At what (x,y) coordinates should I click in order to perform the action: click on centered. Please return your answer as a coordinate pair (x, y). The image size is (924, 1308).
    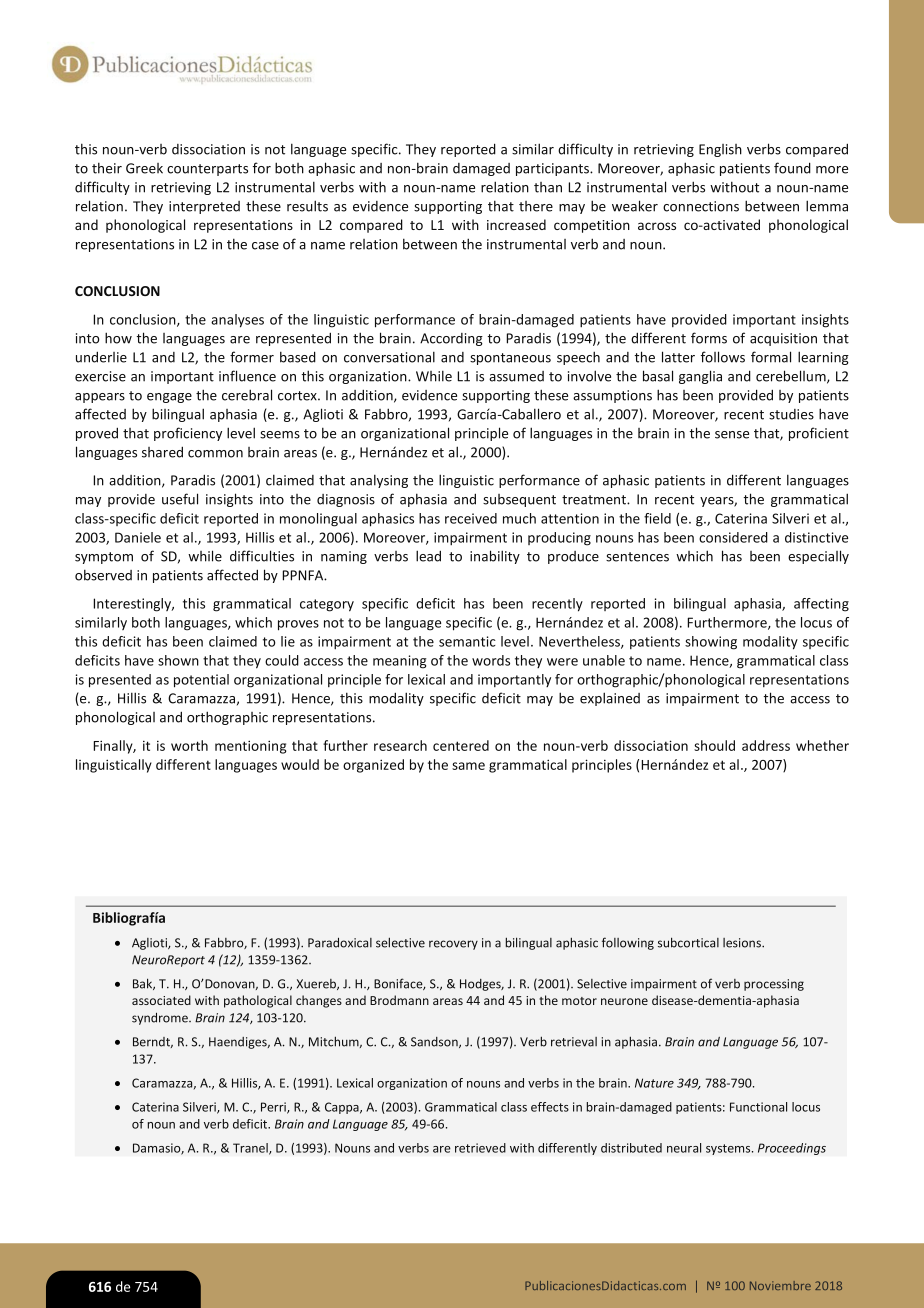
    Looking at the image, I should click on (461, 745).
